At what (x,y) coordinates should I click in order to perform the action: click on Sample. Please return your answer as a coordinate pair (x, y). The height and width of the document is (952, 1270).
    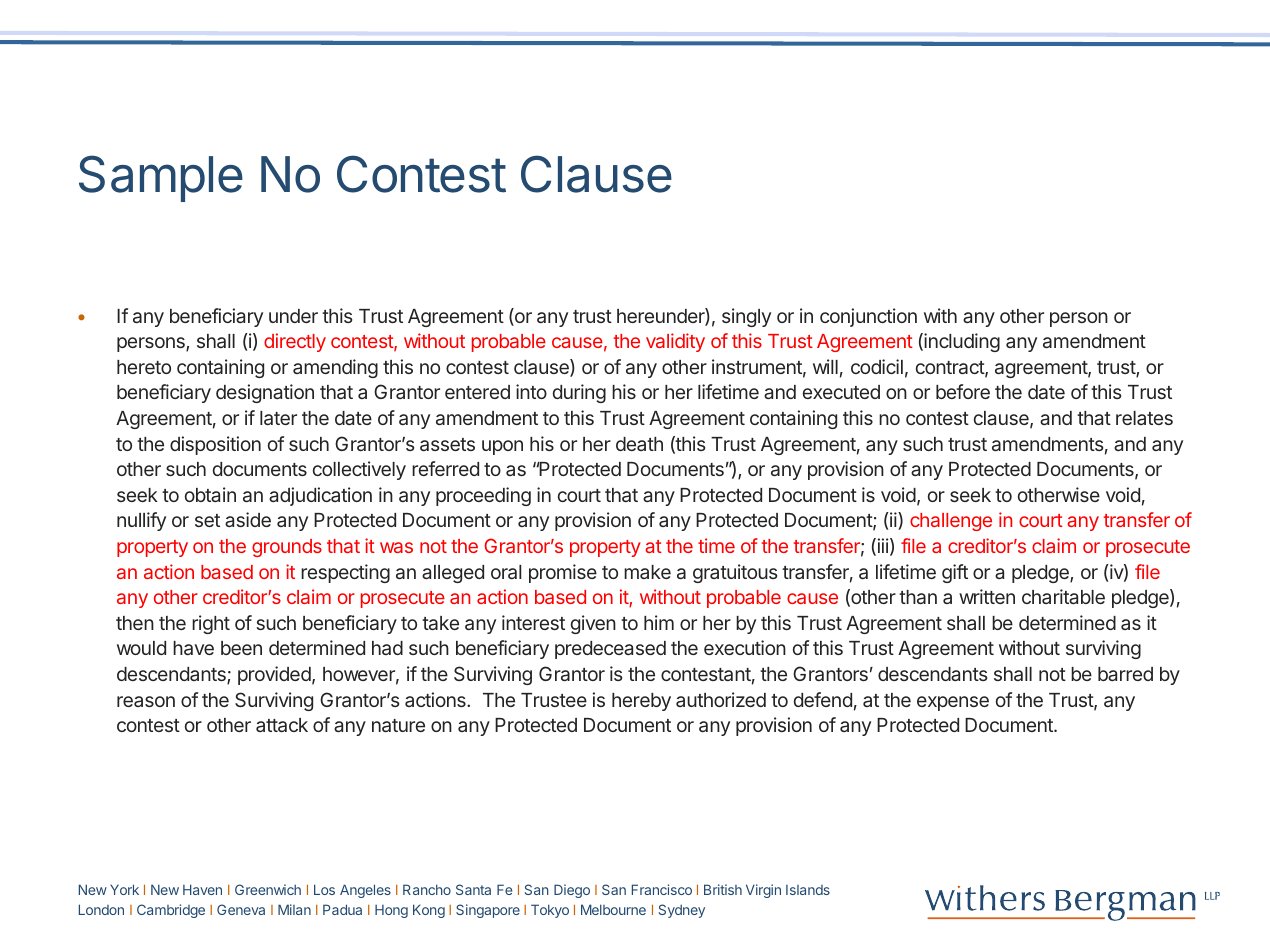
    Looking at the image, I should click on (161, 178).
